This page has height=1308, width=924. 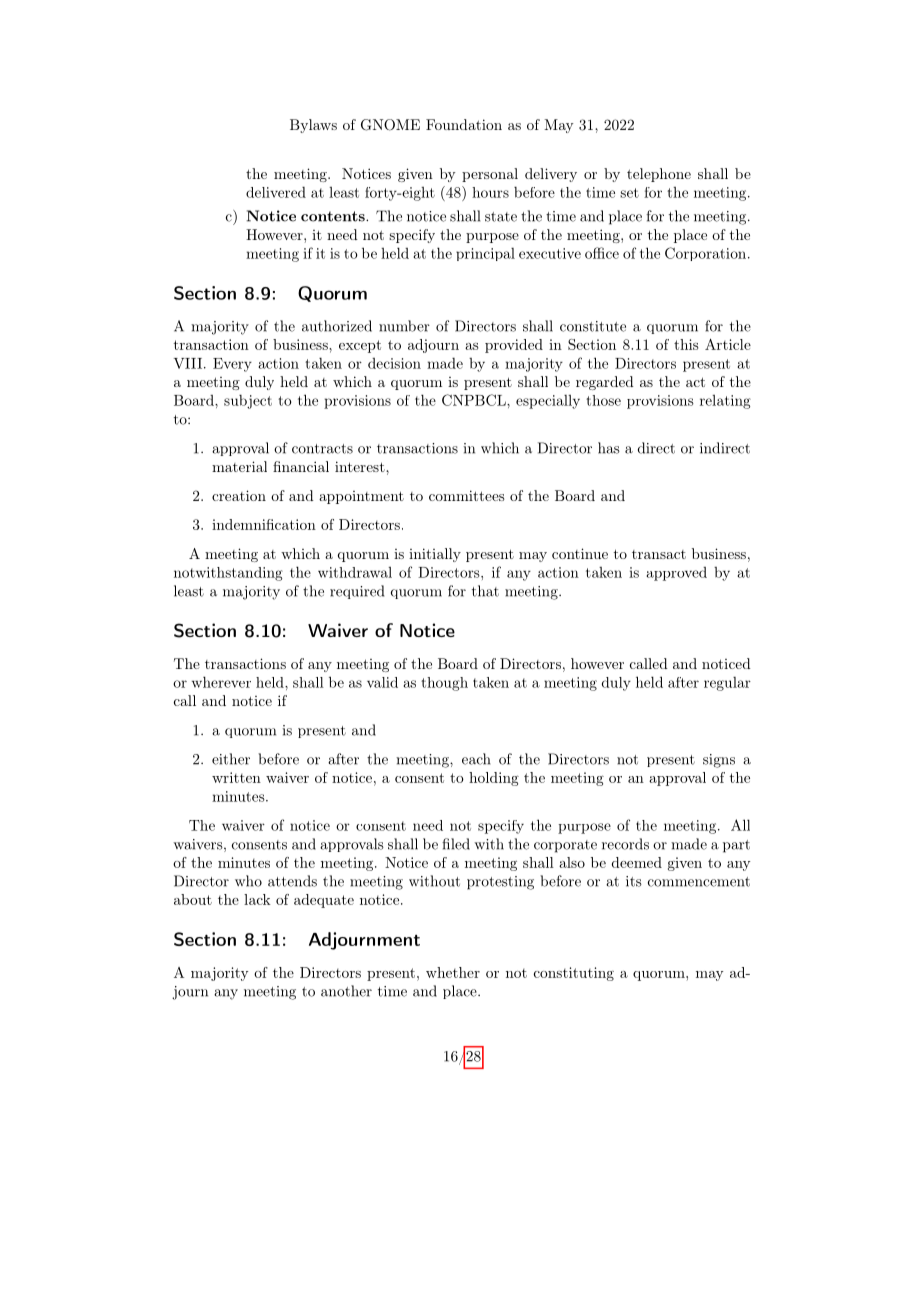 I want to click on approved, so click(x=676, y=574).
